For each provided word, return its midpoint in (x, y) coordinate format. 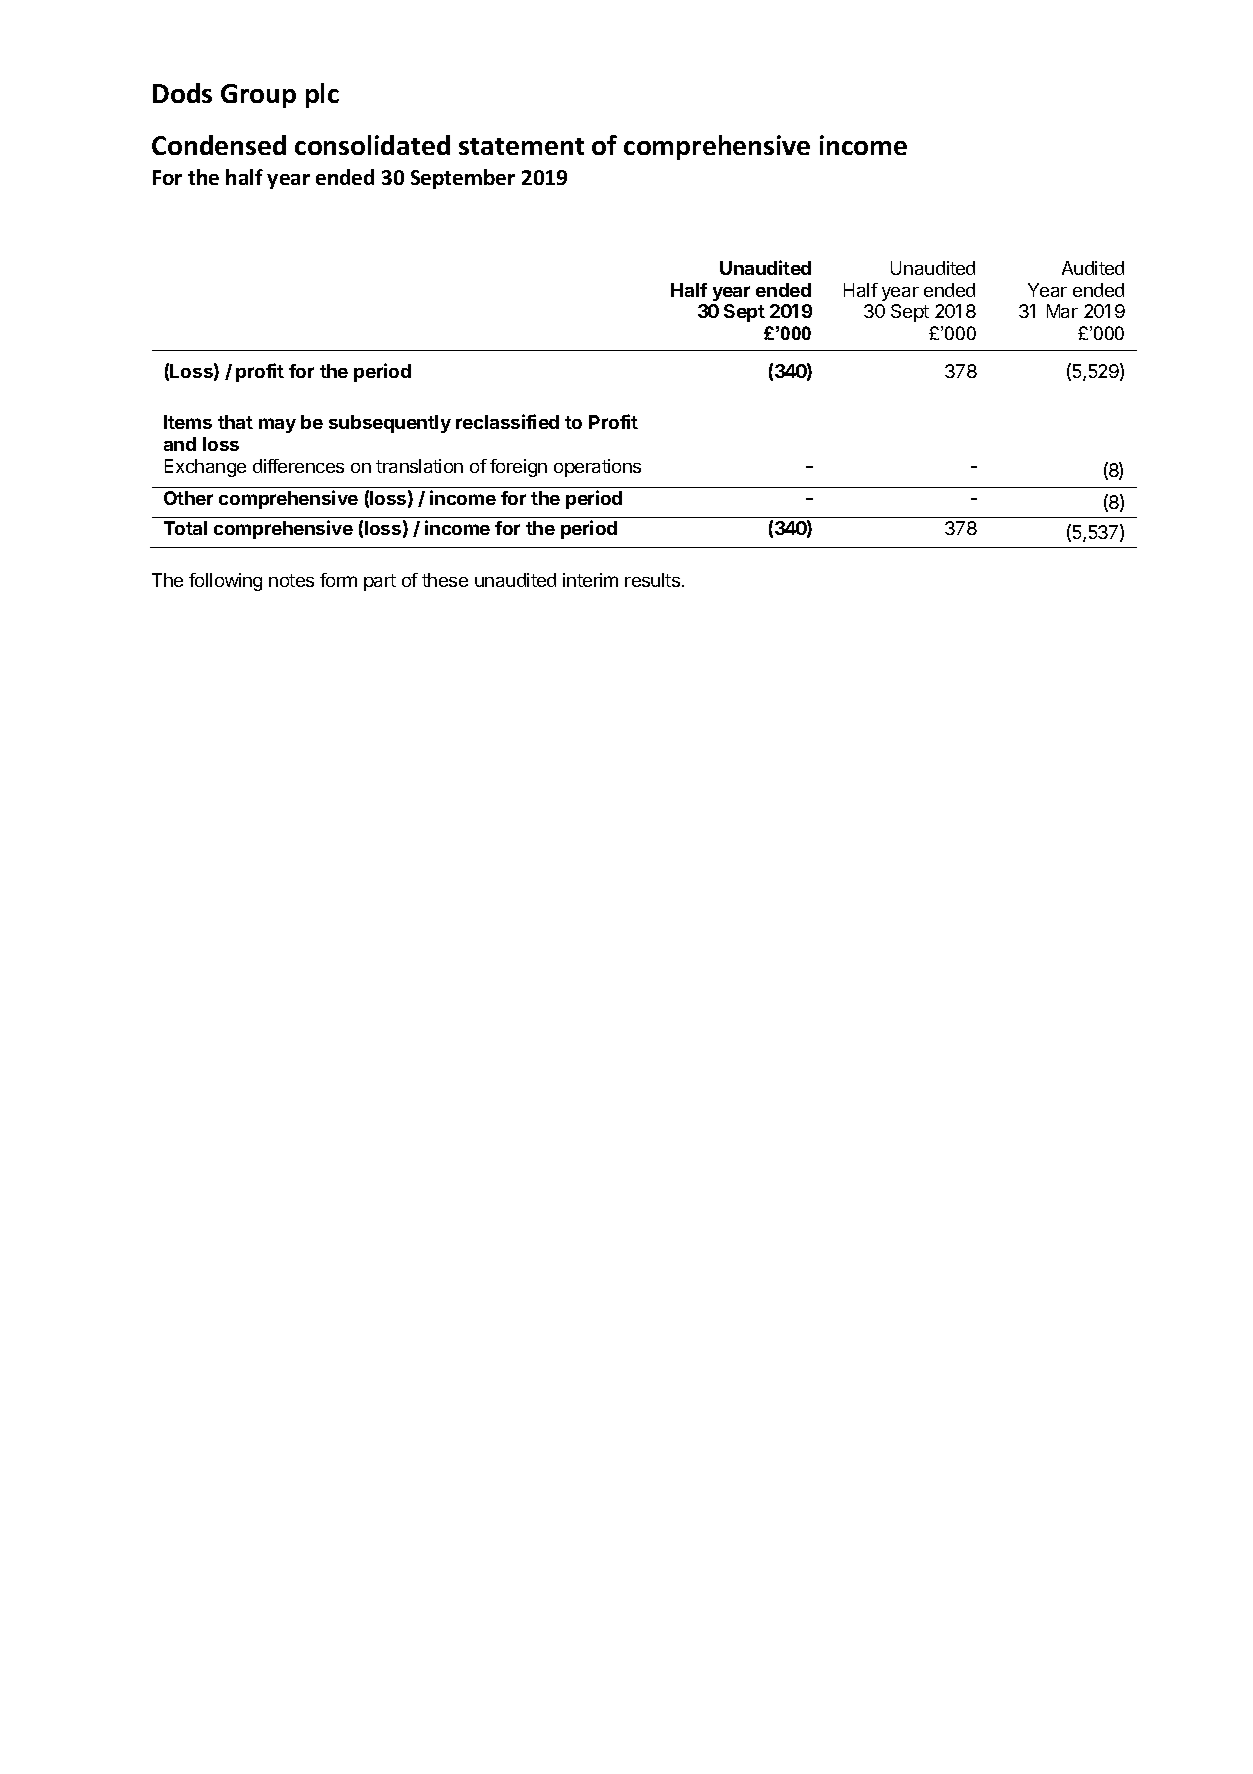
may (277, 425)
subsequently (390, 424)
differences (298, 466)
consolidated (372, 145)
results (652, 580)
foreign (518, 468)
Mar (1062, 311)
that (235, 422)
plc (322, 95)
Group (258, 96)
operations (597, 468)
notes (291, 580)
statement (521, 146)
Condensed (219, 145)
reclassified (507, 421)
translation (419, 466)
